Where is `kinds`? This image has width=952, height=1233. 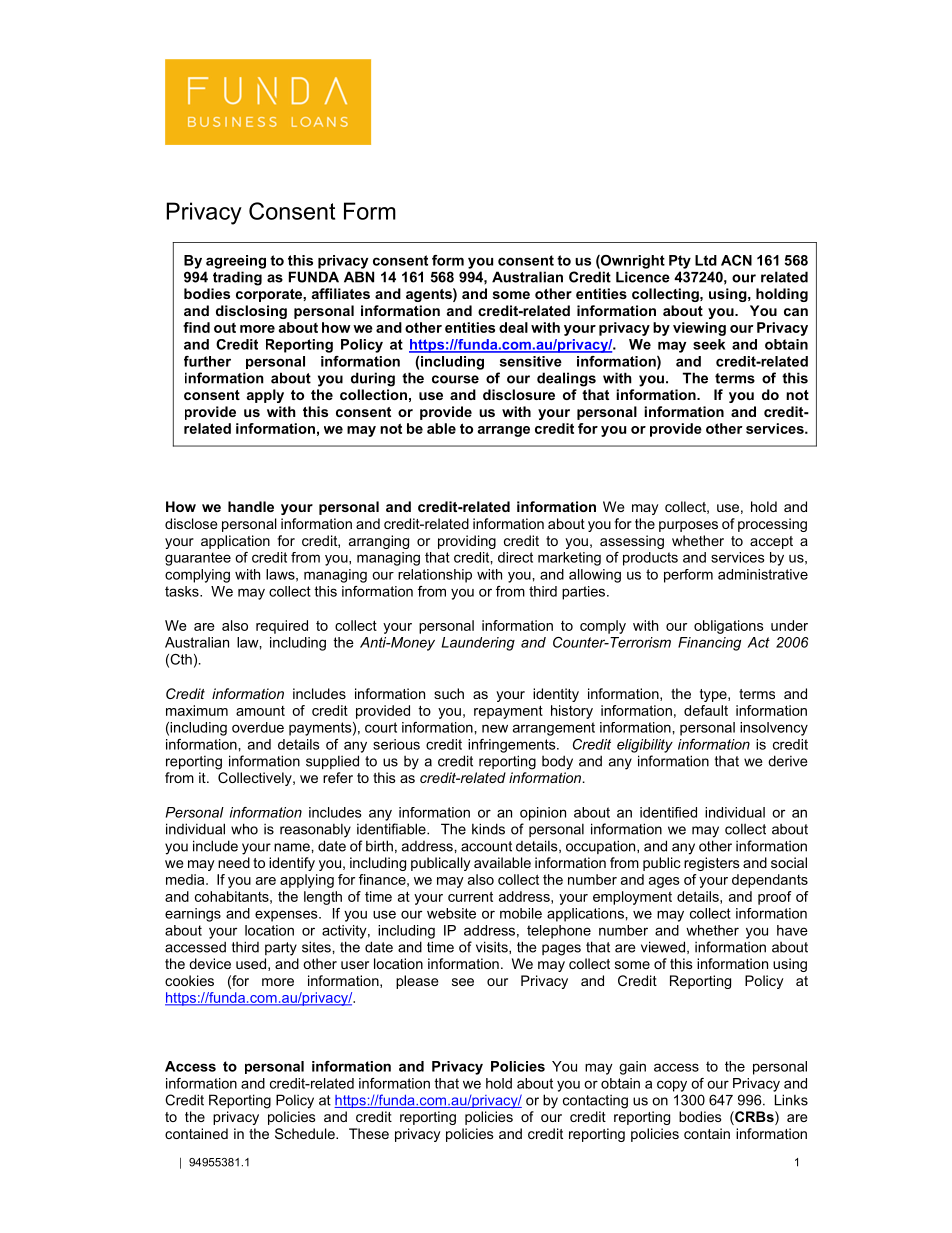
kinds is located at coordinates (488, 829).
